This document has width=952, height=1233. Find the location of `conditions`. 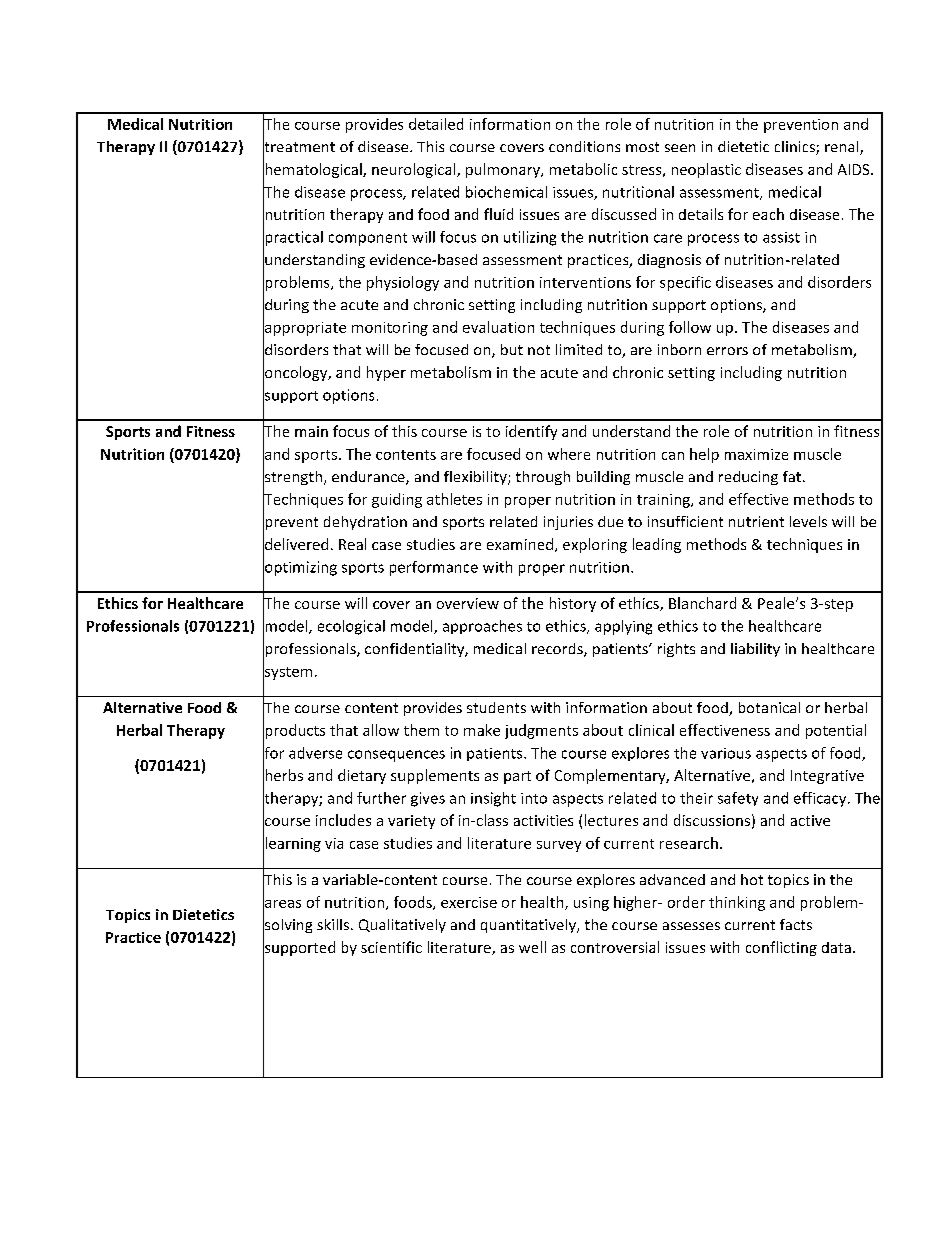

conditions is located at coordinates (584, 146).
